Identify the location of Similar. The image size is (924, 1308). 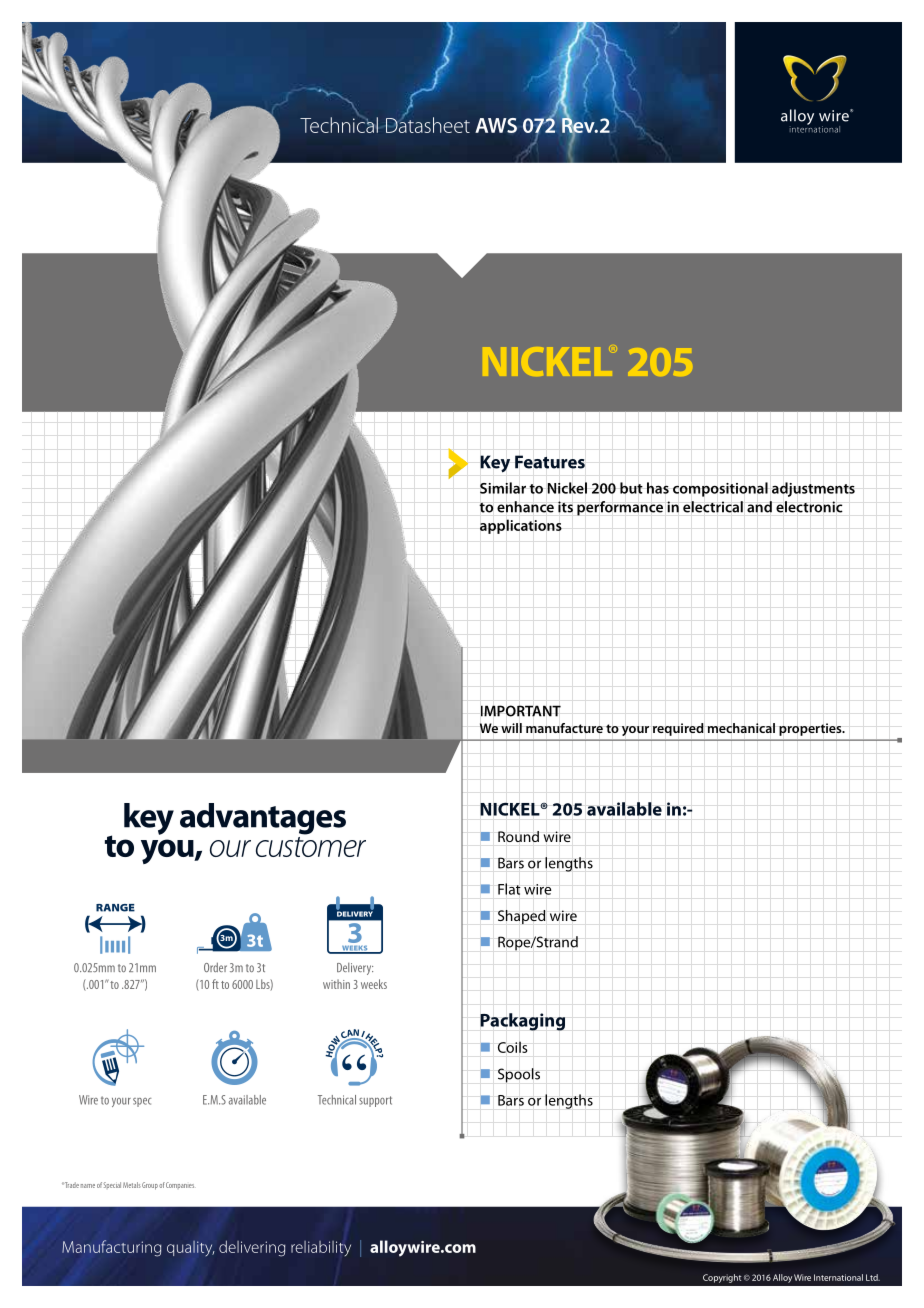
(503, 488).
